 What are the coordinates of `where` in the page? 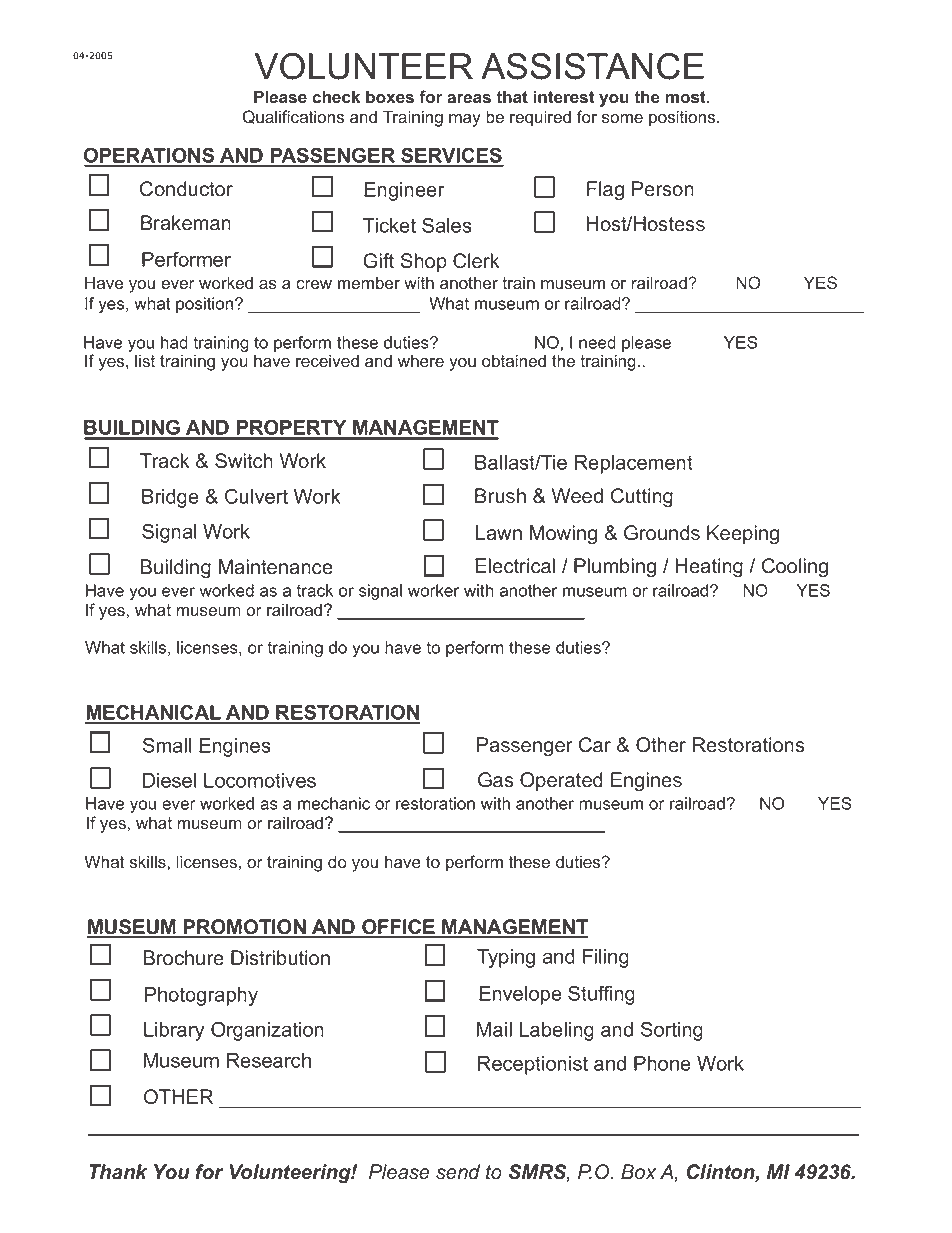 It's located at (421, 361).
